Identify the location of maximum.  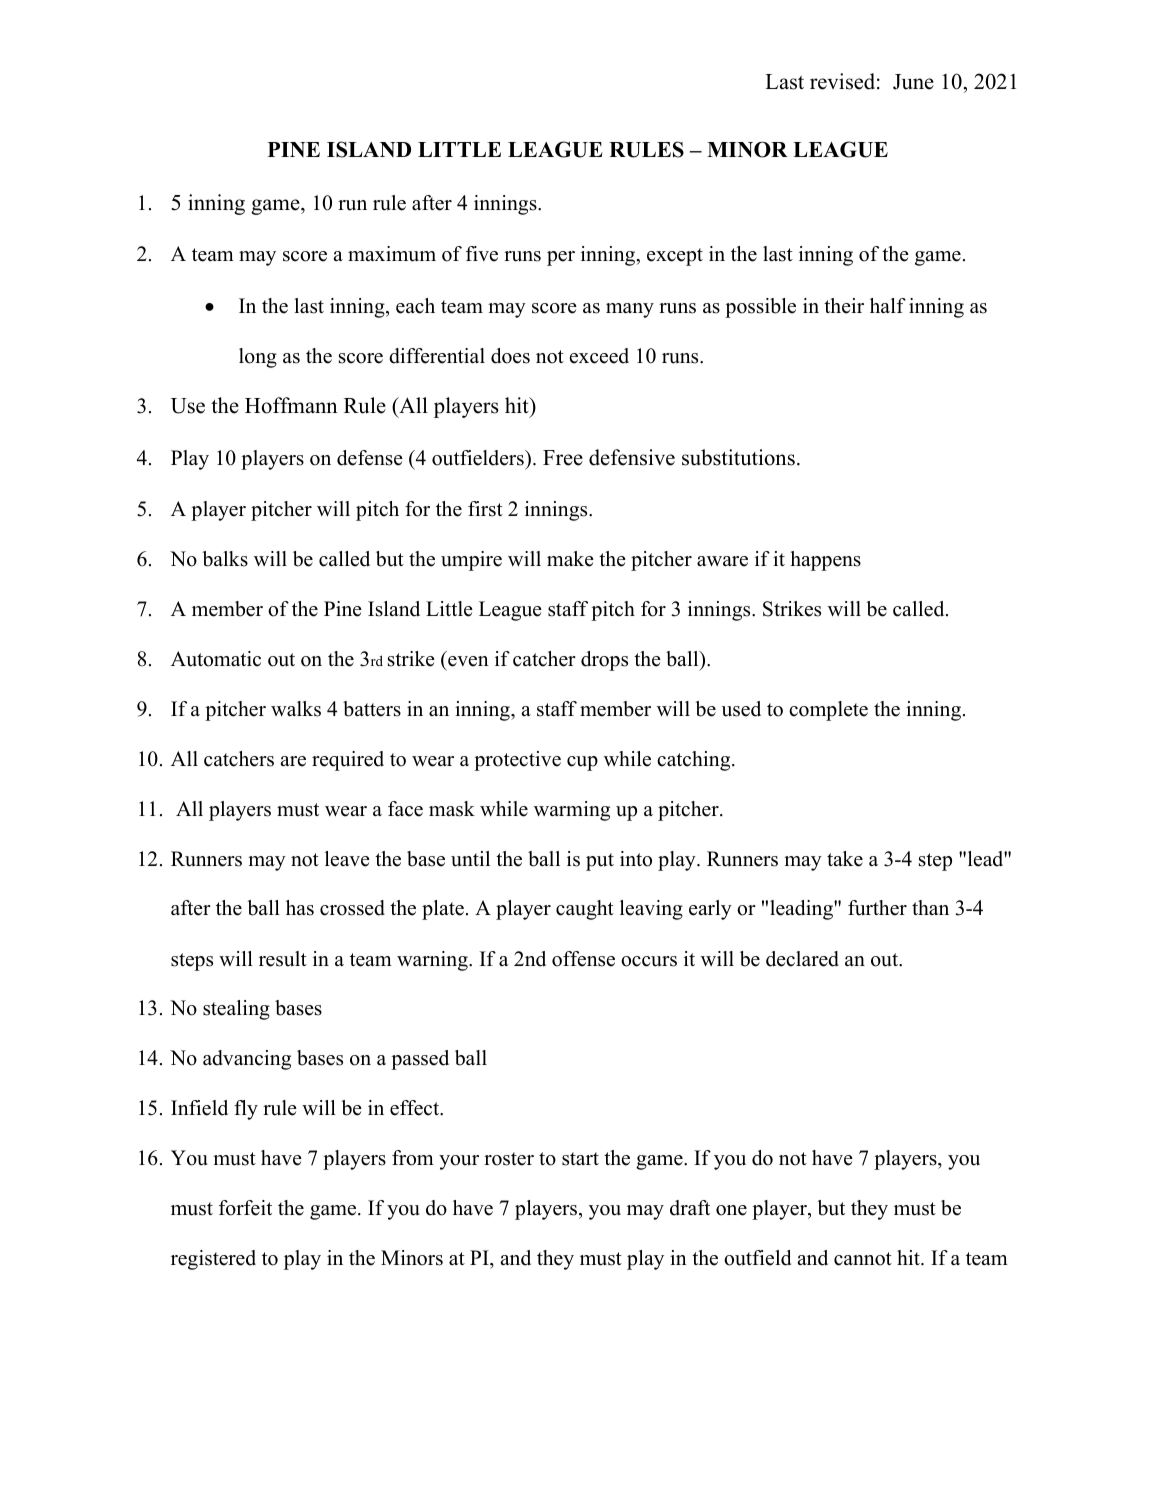
(392, 254).
